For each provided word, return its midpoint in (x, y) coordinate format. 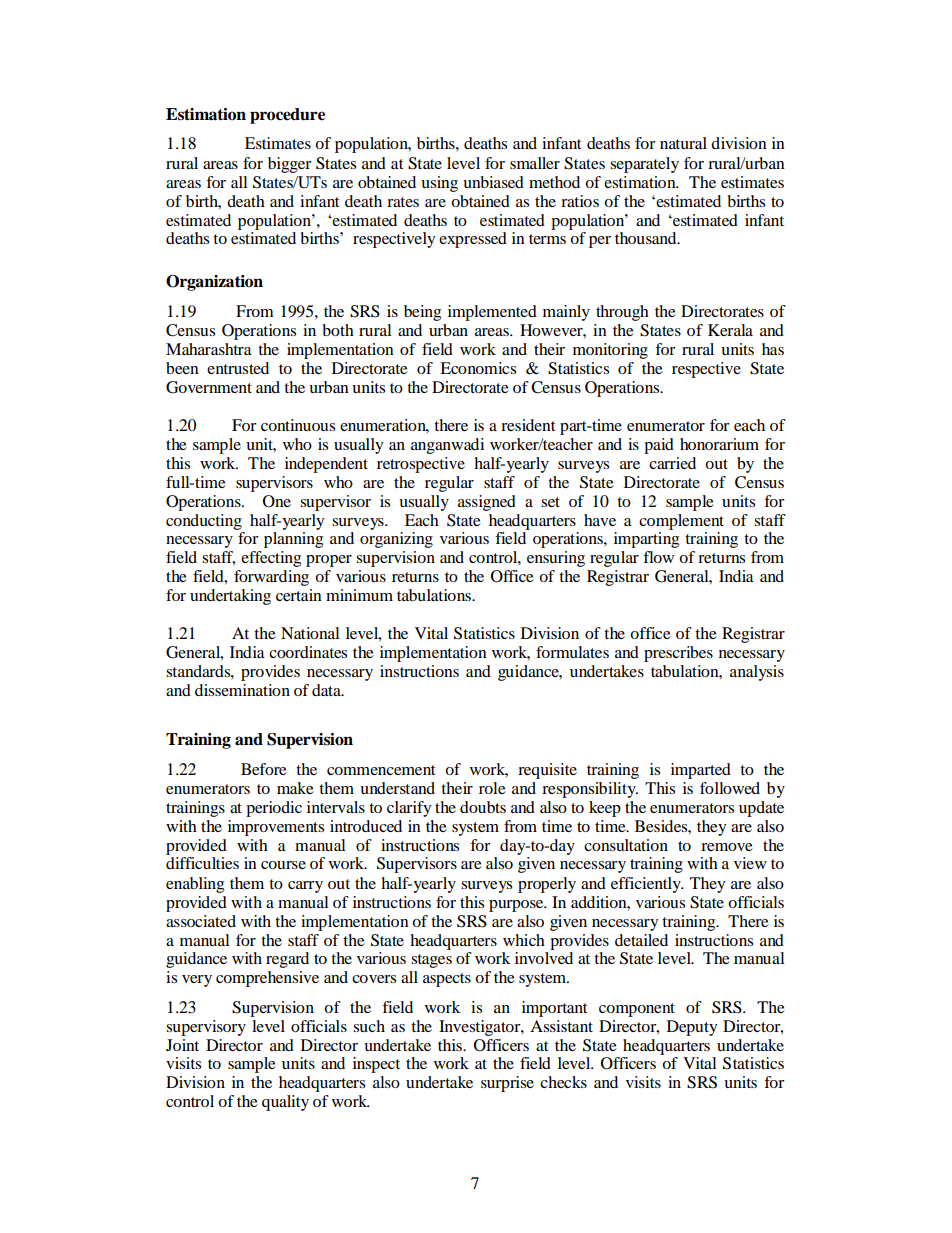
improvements (276, 828)
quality (285, 1103)
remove (727, 847)
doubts (483, 807)
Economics (478, 368)
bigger (290, 165)
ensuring (556, 559)
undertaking (230, 597)
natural (683, 143)
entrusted (238, 368)
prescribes (678, 654)
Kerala (730, 330)
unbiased (493, 182)
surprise (507, 1084)
